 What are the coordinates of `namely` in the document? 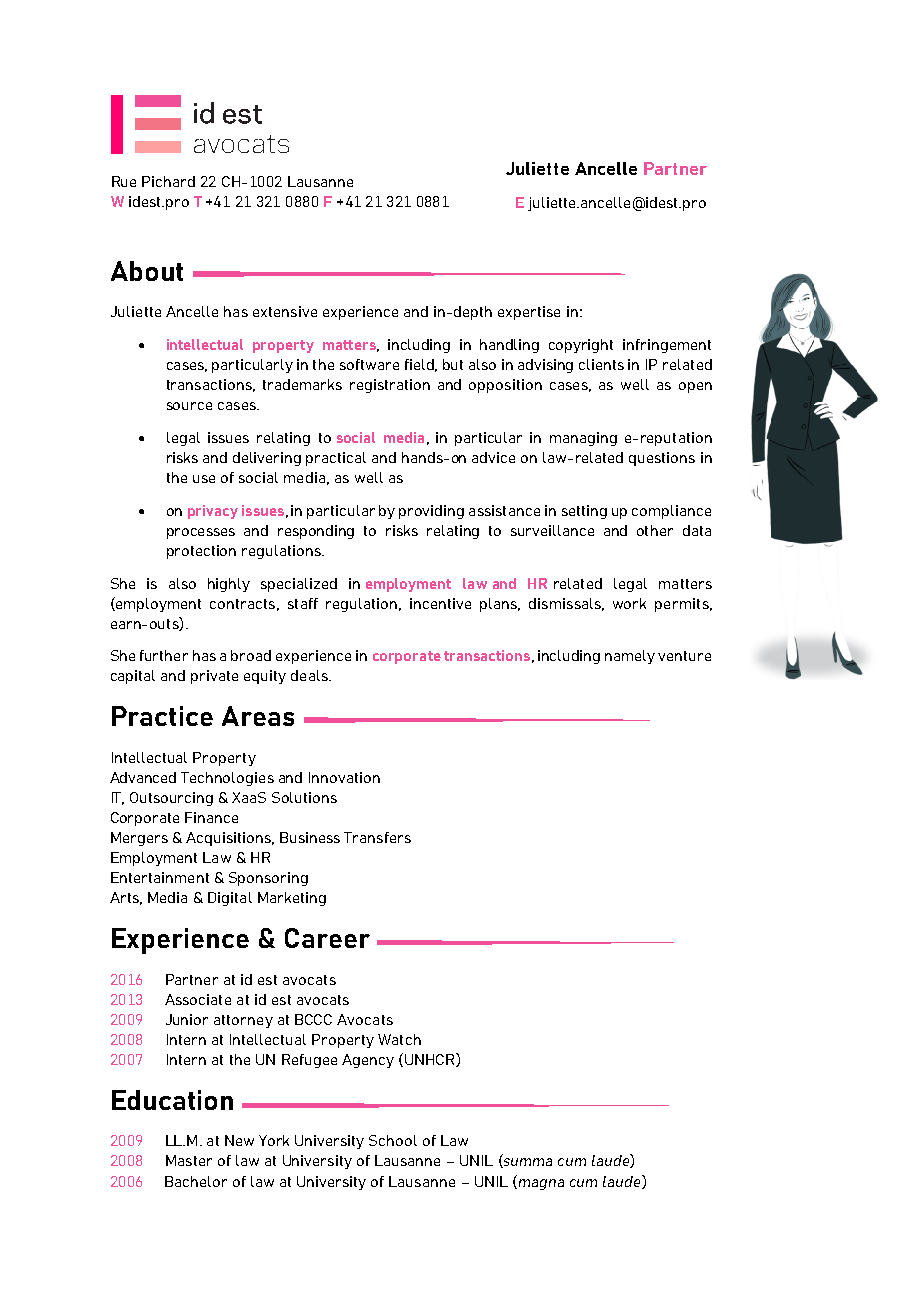 It's located at (630, 657).
